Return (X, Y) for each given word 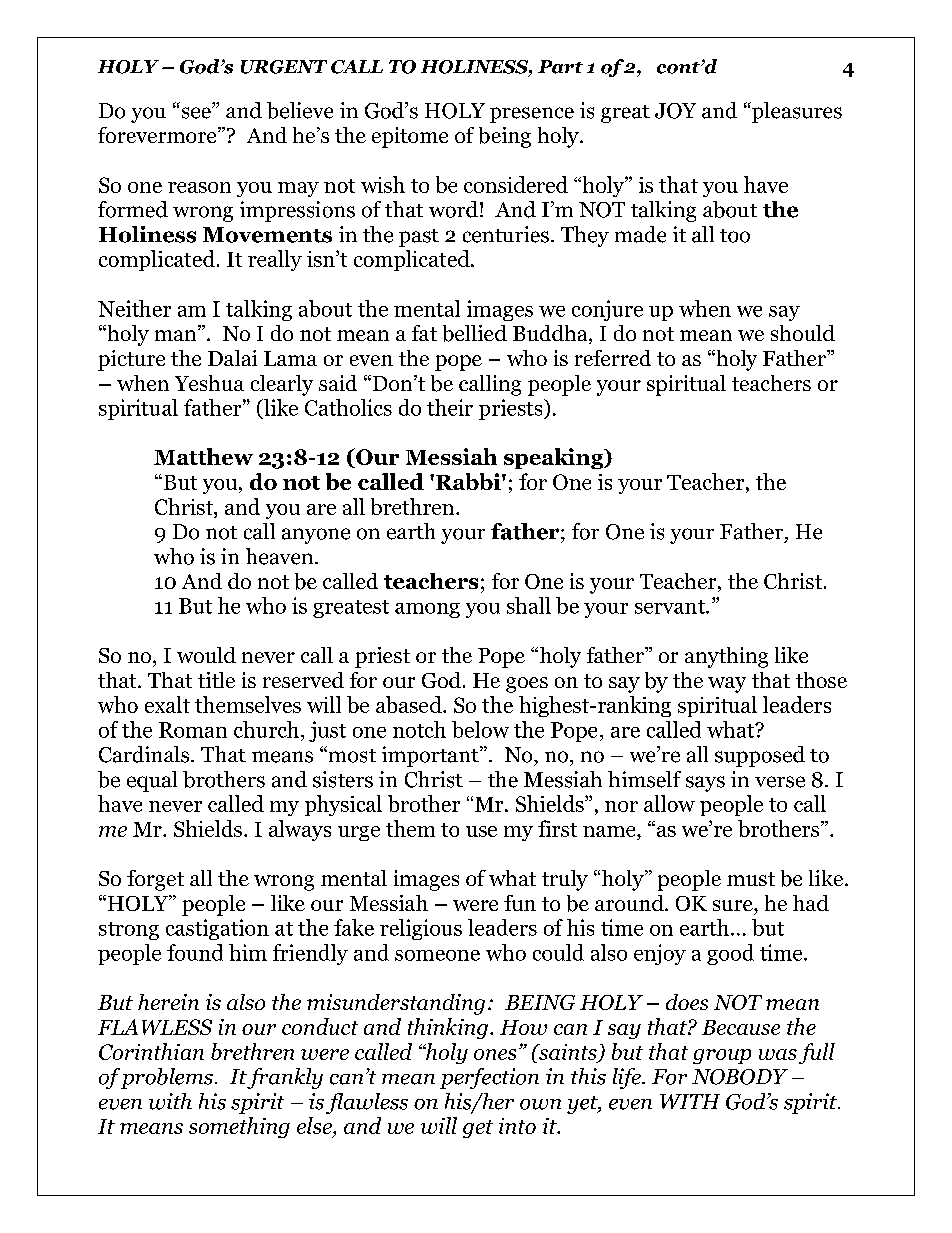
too (735, 236)
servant (671, 607)
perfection (489, 1078)
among (427, 610)
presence (532, 115)
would (206, 655)
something (239, 1127)
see (197, 113)
